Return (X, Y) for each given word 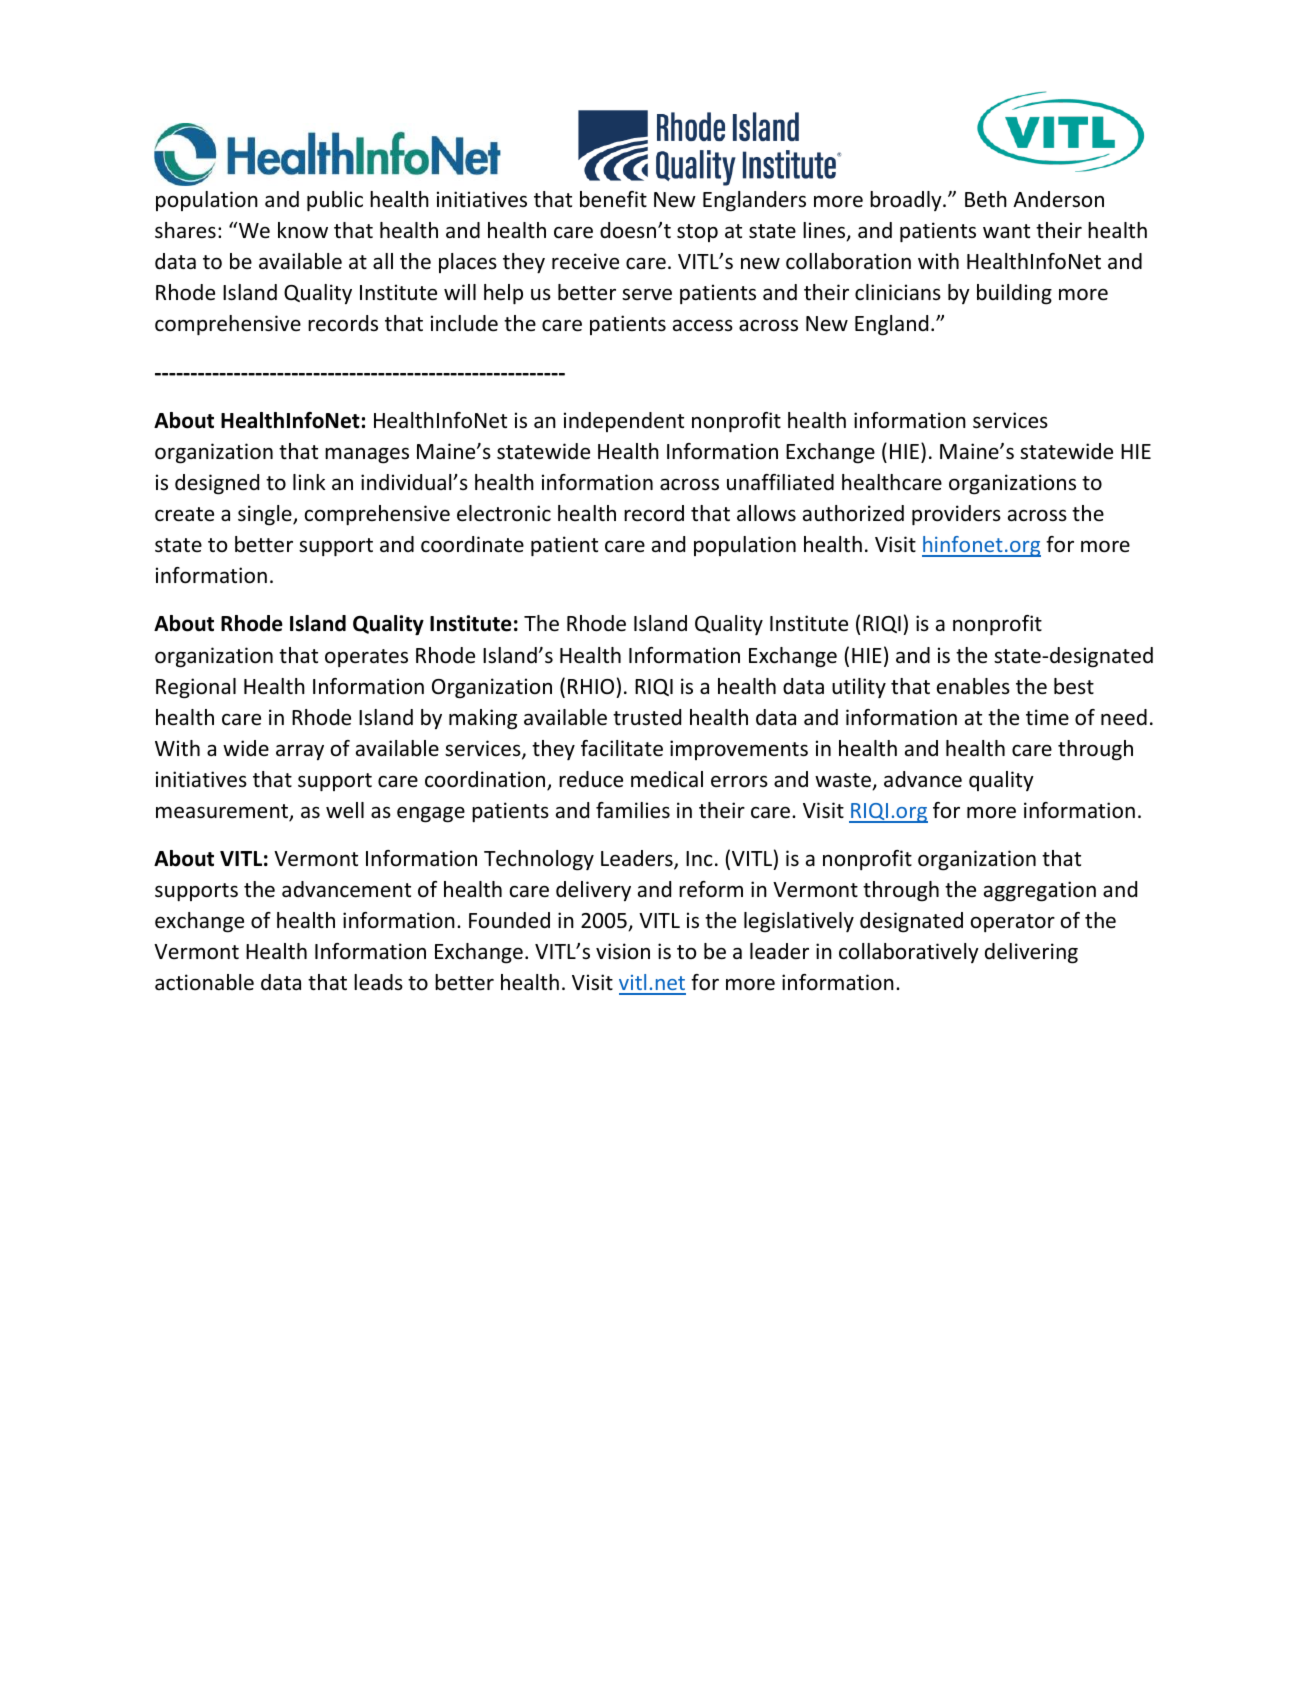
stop (697, 233)
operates (366, 658)
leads (378, 982)
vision (623, 951)
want (1006, 231)
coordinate (472, 544)
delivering (1031, 953)
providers (956, 515)
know (303, 230)
